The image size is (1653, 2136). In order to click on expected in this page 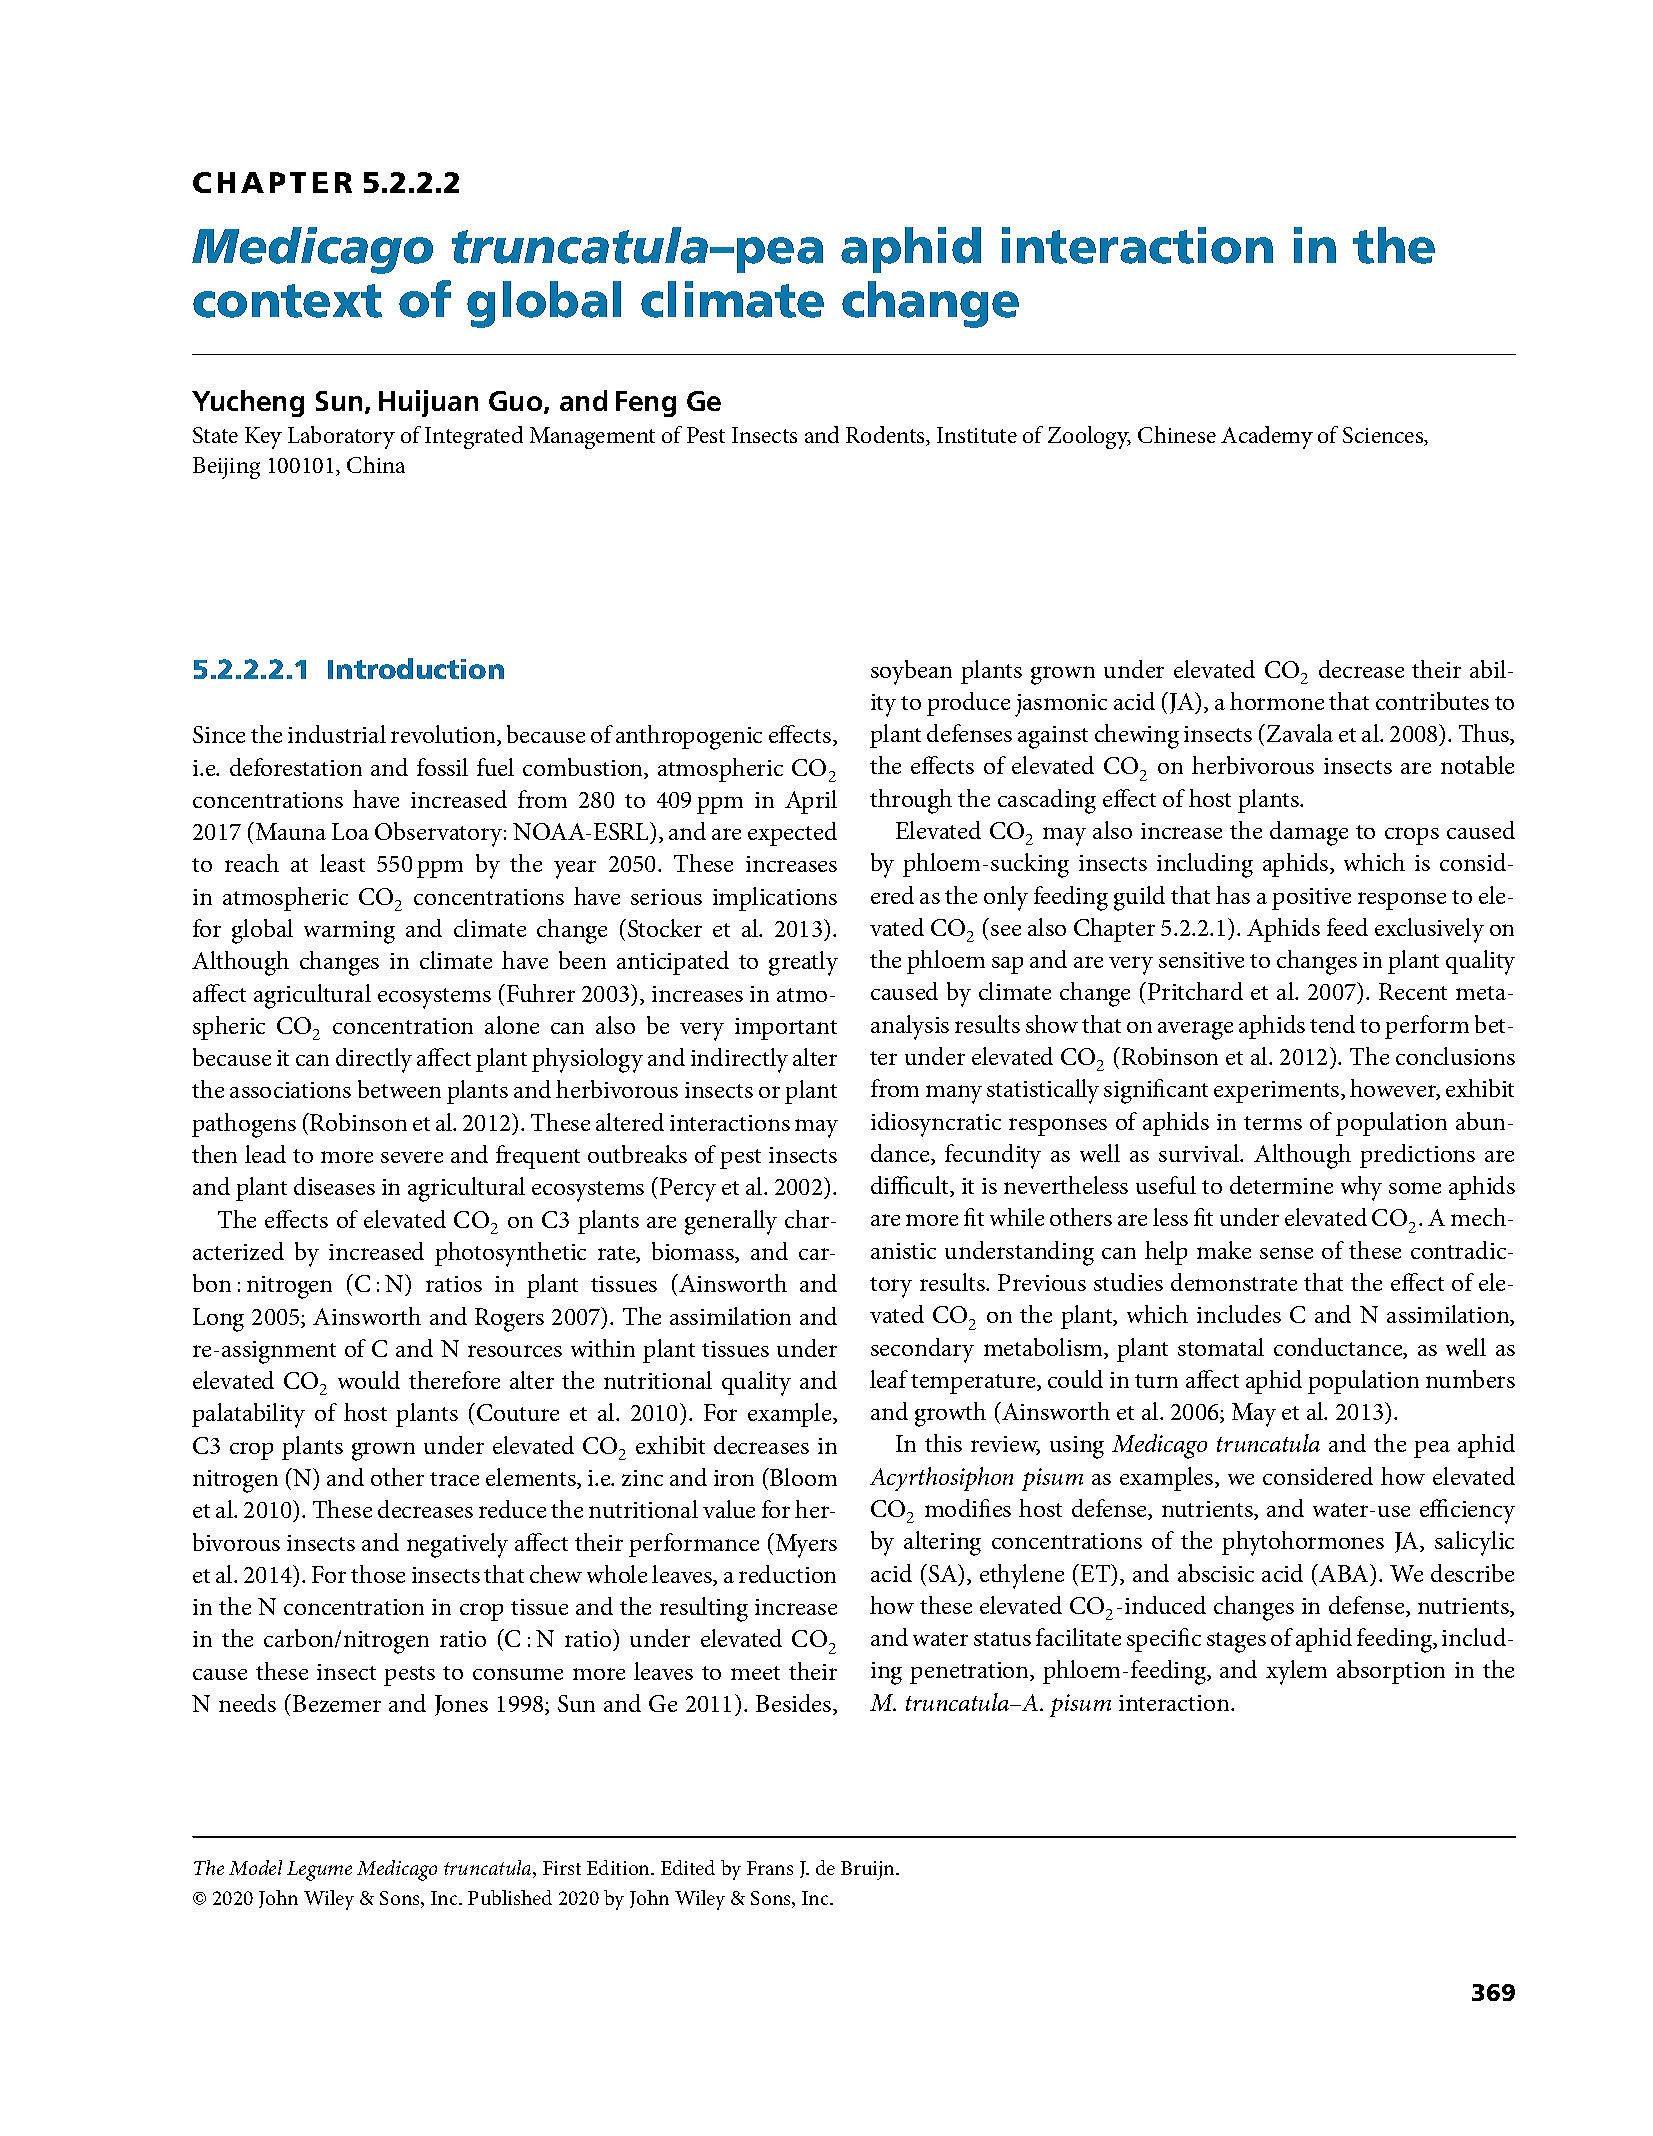, I will do `click(792, 834)`.
